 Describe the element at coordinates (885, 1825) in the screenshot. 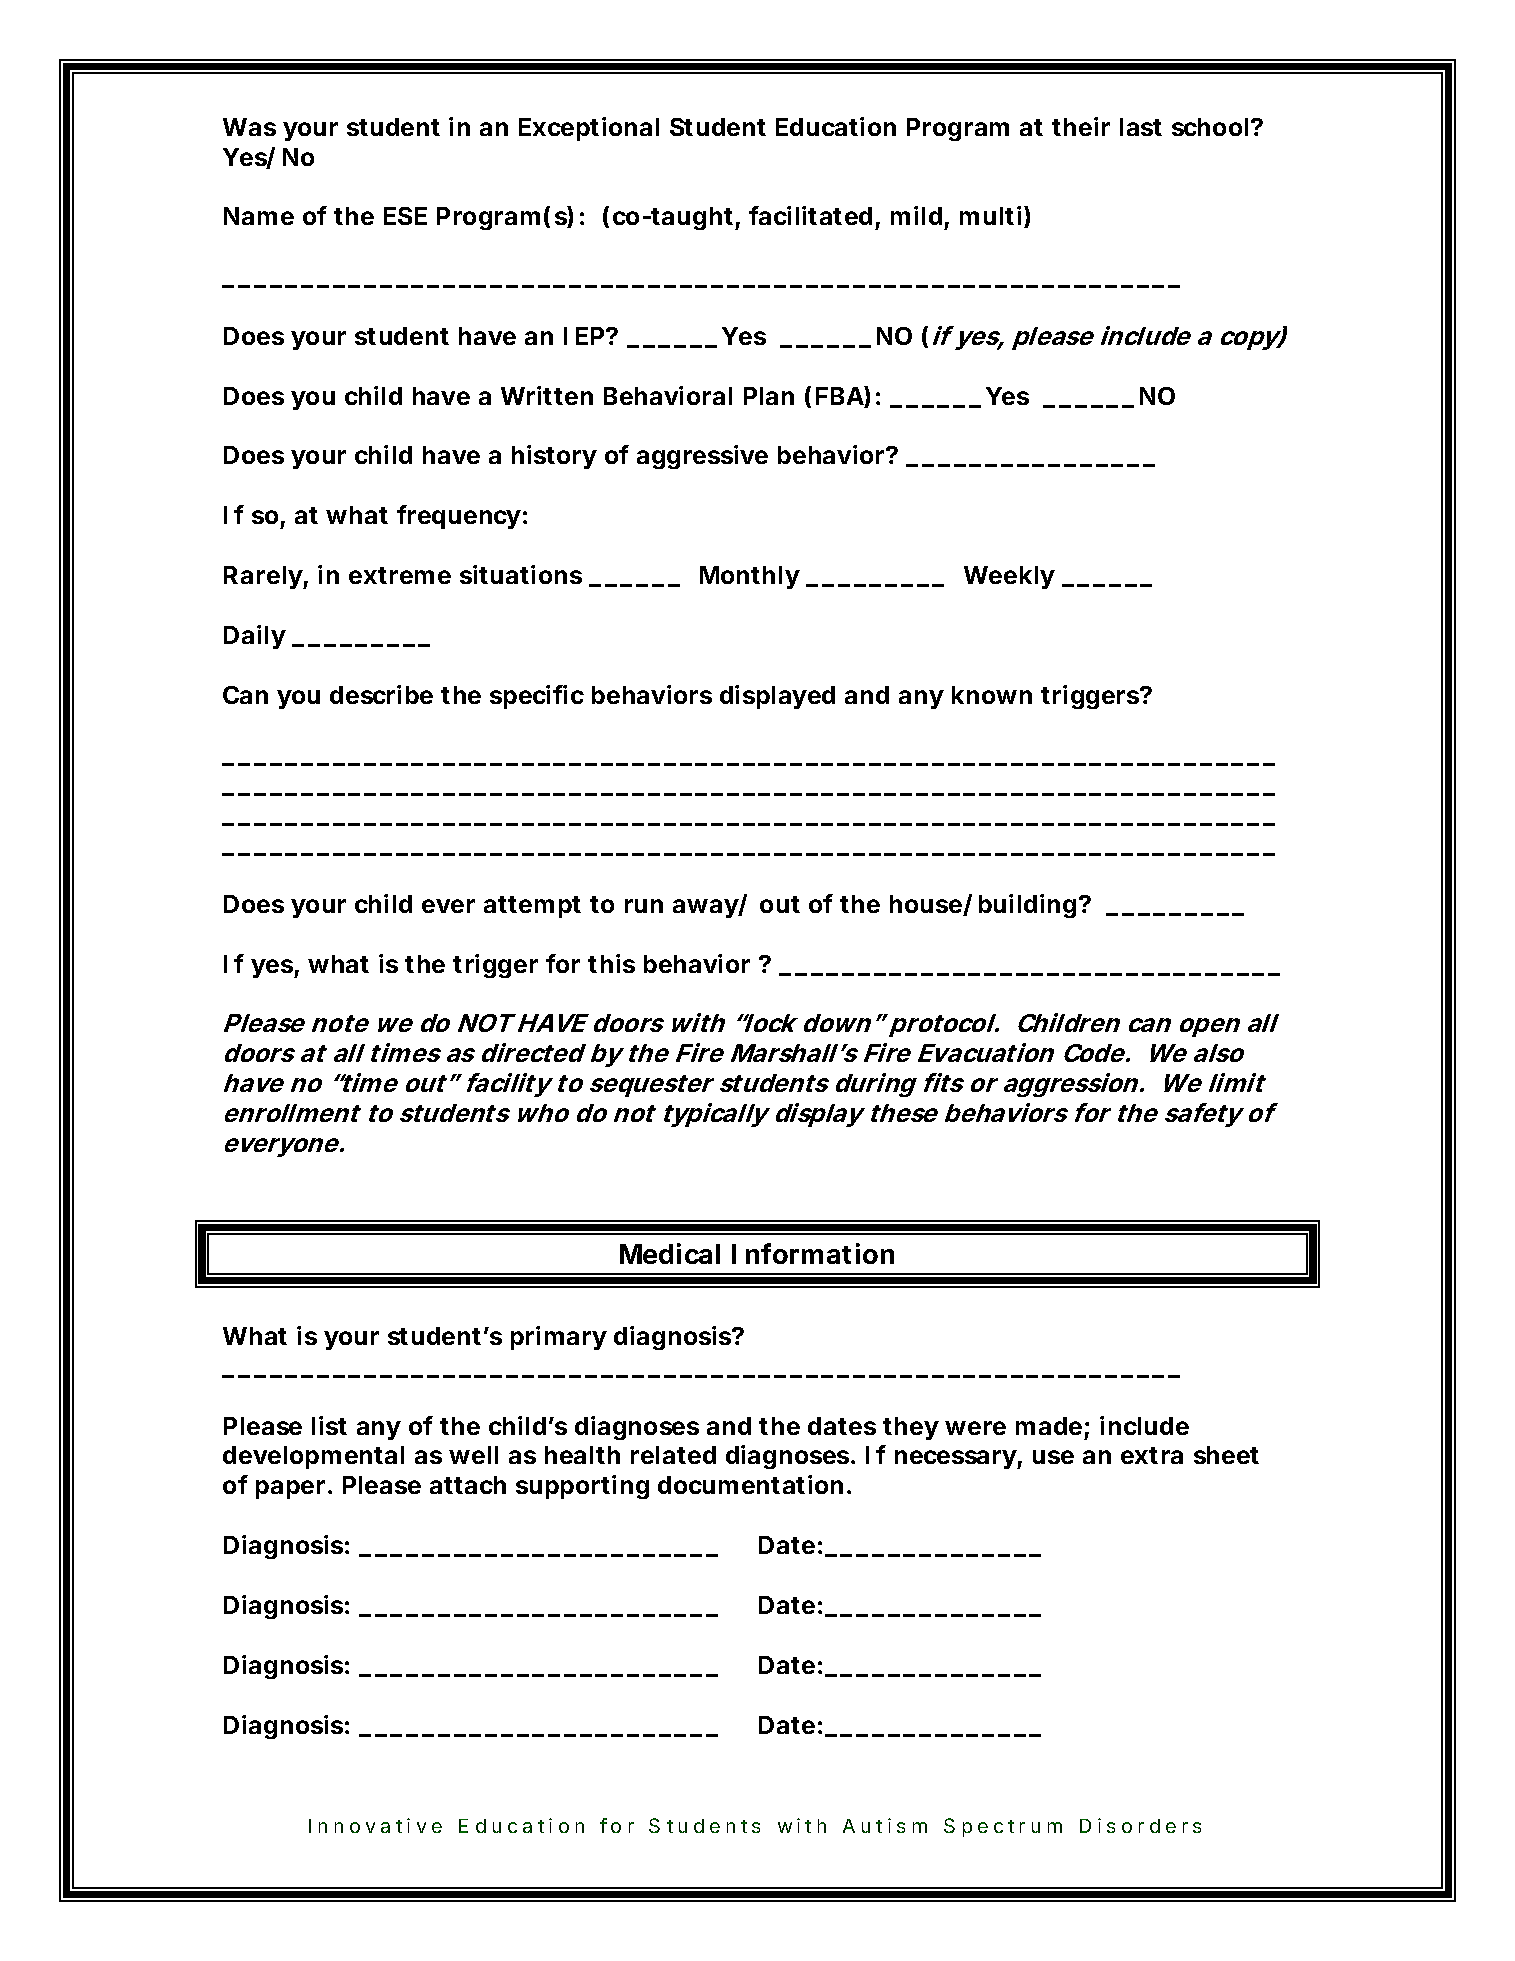

I see `Autism` at that location.
